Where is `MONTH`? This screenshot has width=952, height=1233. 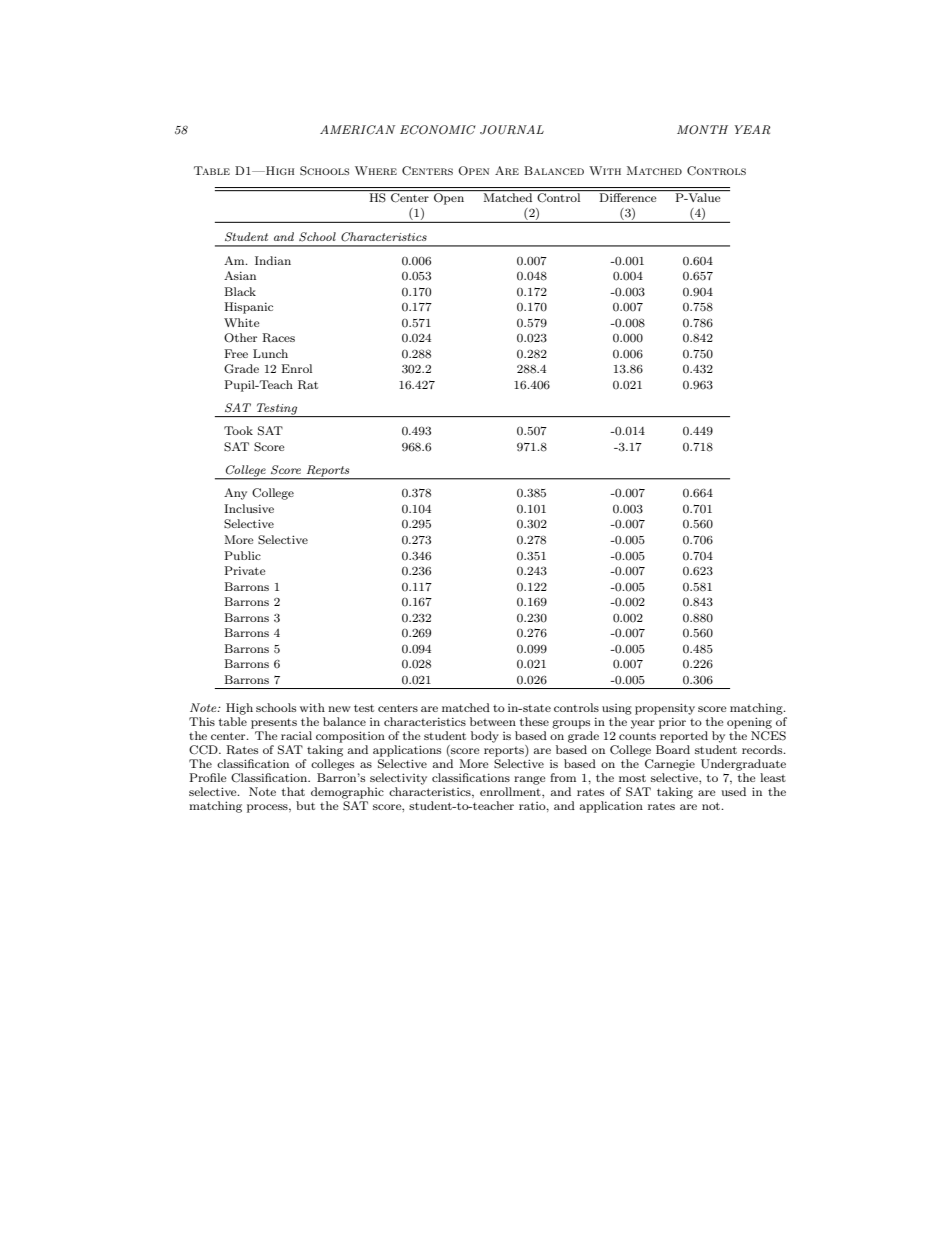 MONTH is located at coordinates (702, 130).
